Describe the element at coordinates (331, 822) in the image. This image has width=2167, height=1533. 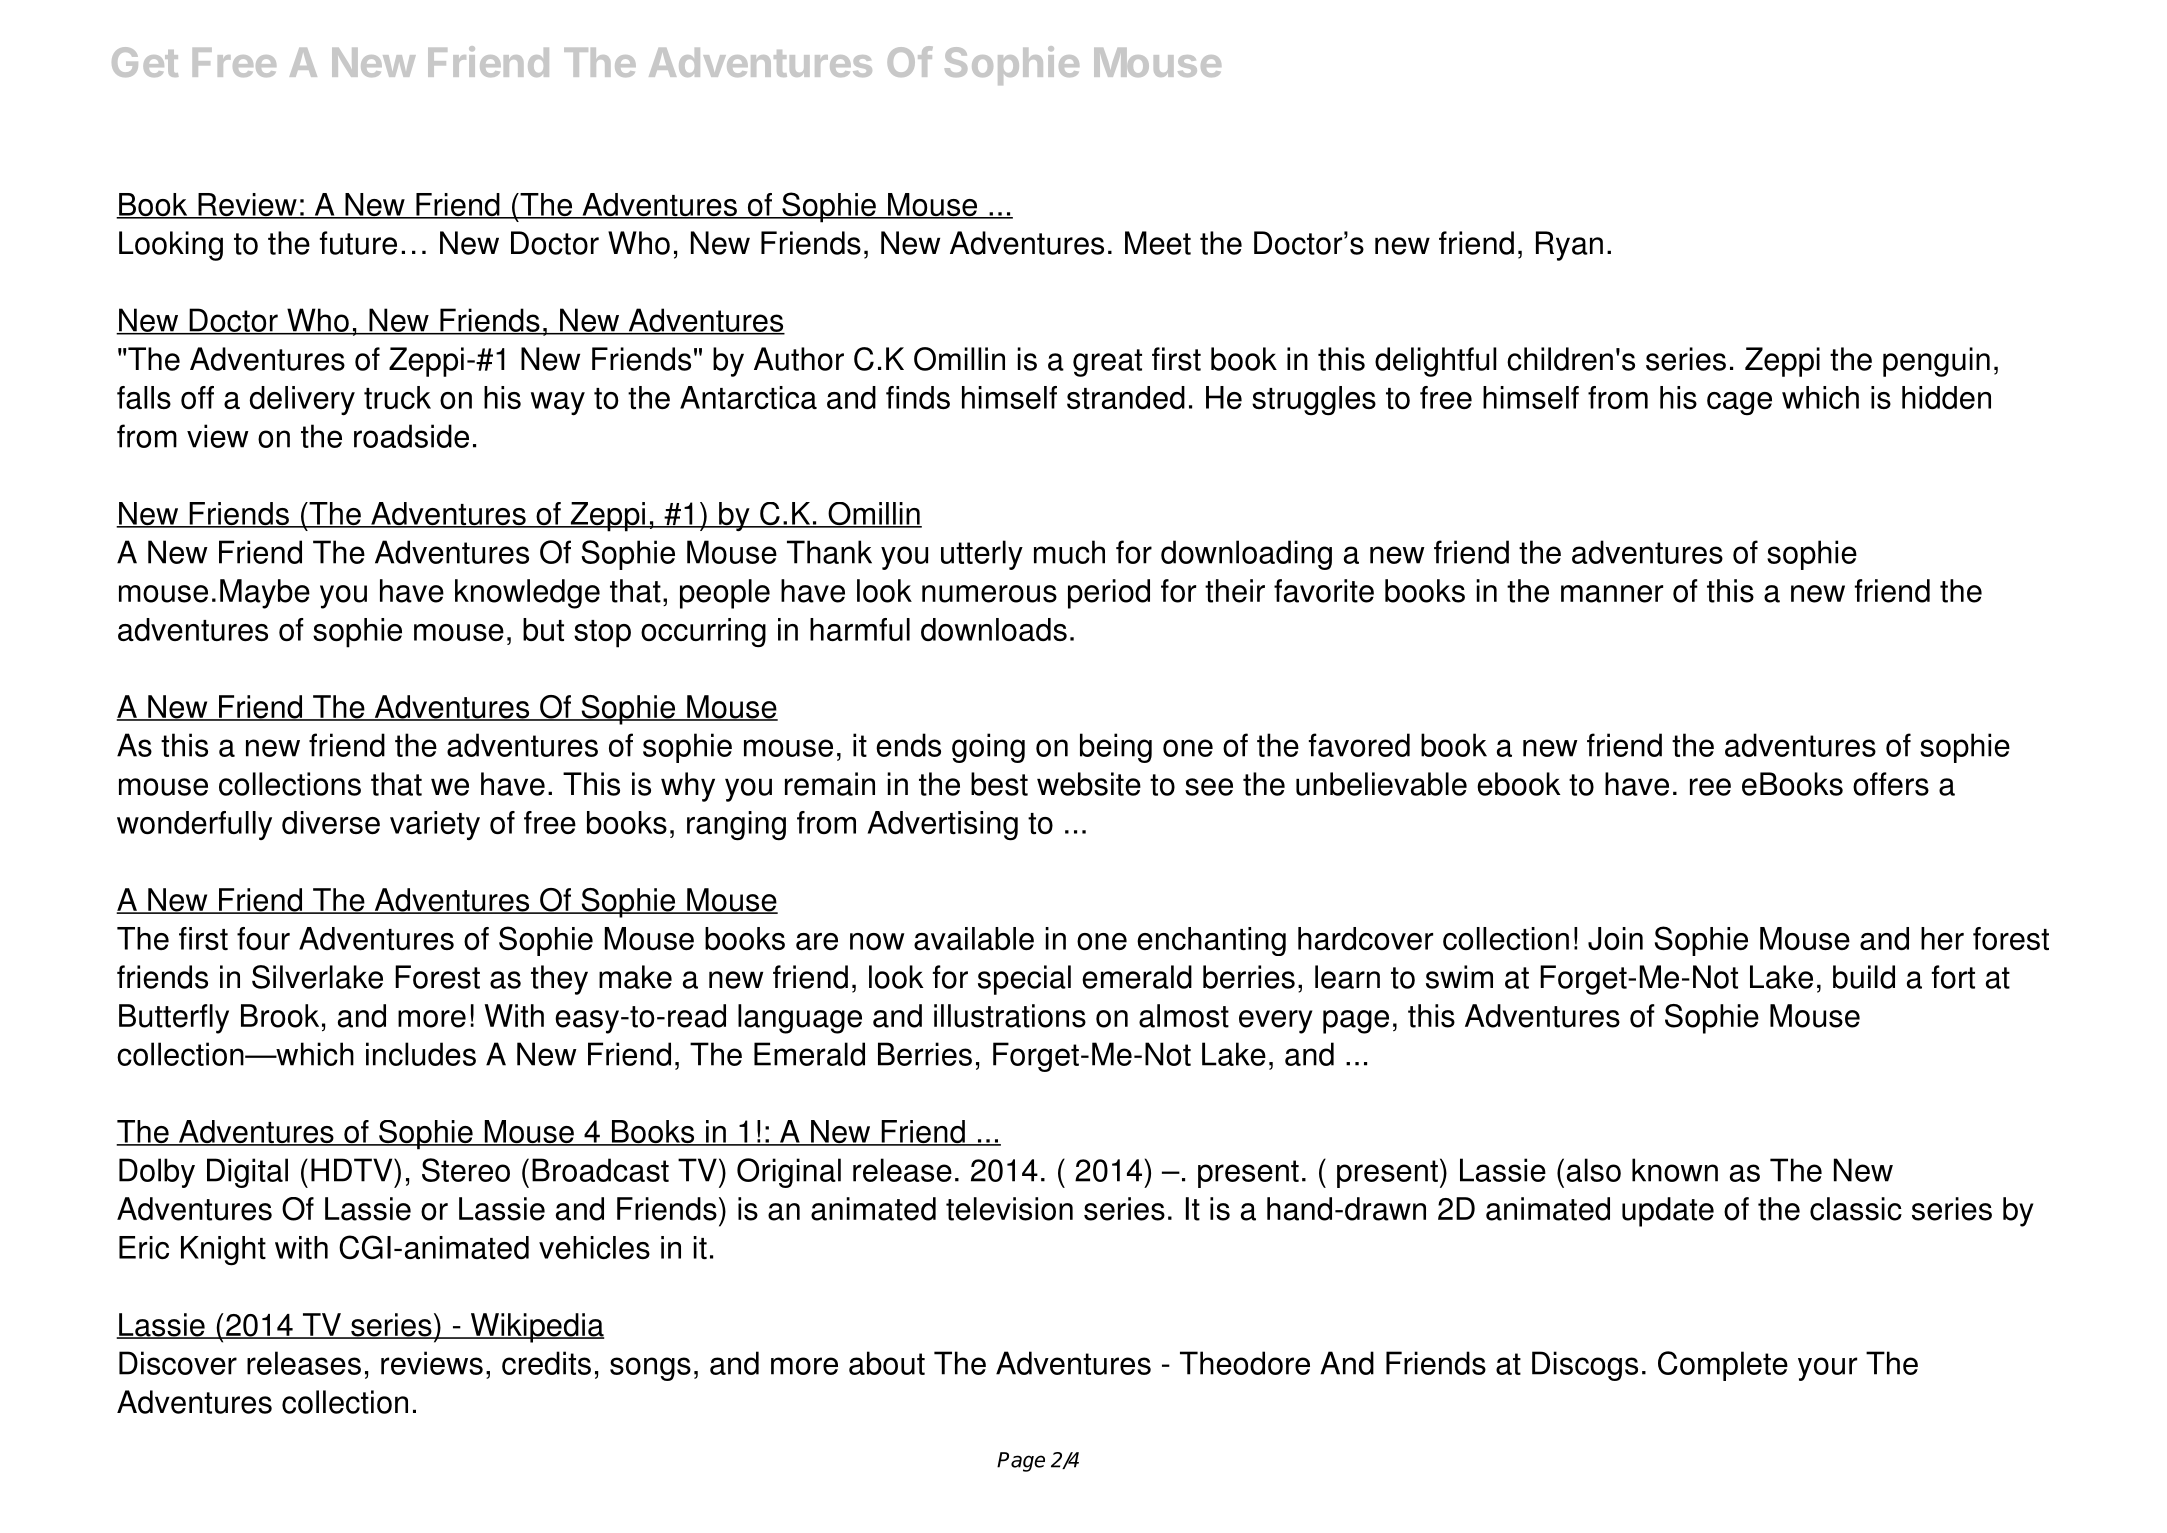
I see `diverse` at that location.
